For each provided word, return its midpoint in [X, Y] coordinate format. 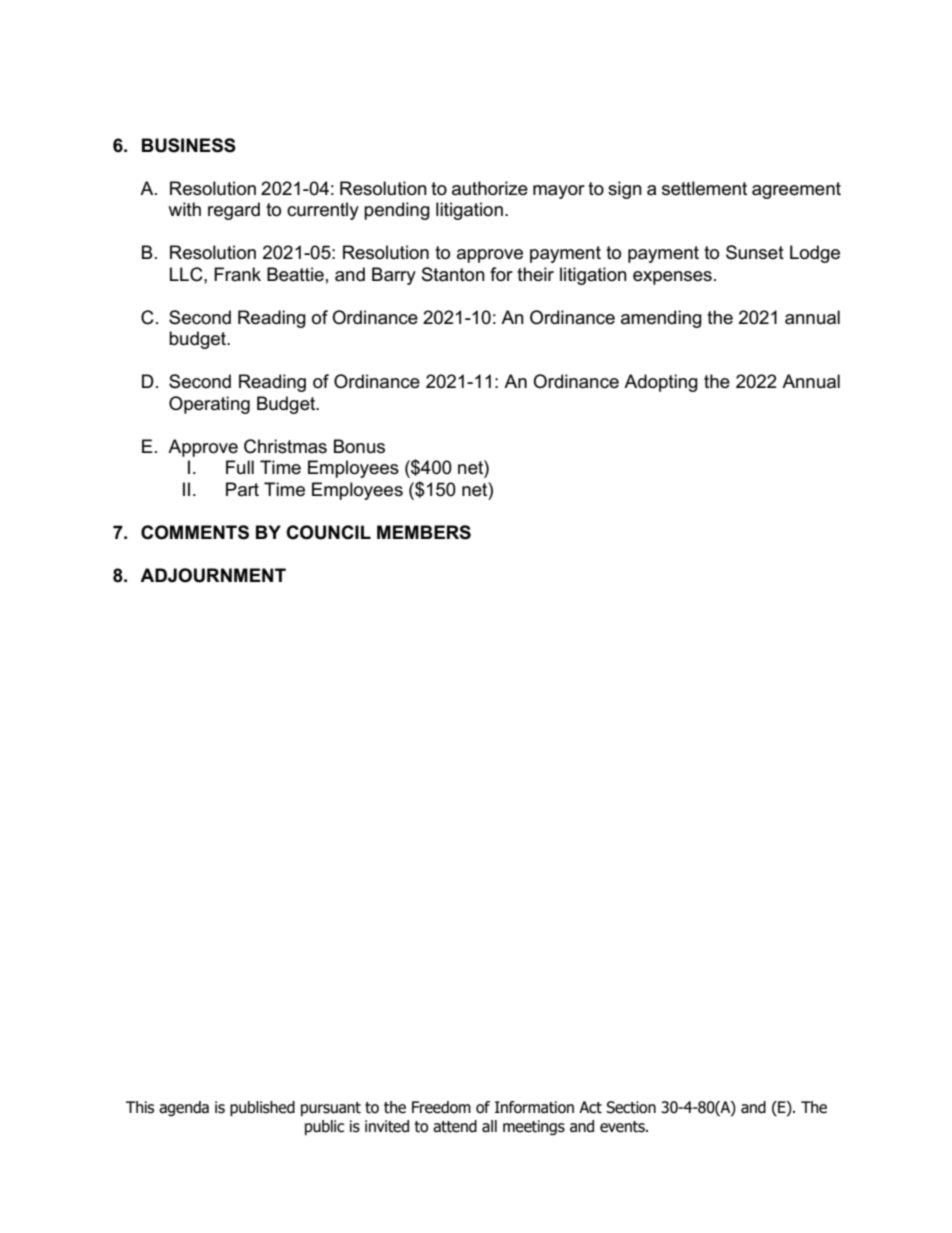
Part [242, 489]
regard [234, 211]
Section [631, 1107]
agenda [184, 1108]
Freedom [441, 1107]
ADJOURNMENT [213, 575]
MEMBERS [424, 532]
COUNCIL [328, 532]
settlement [704, 188]
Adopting [661, 383]
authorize [490, 188]
